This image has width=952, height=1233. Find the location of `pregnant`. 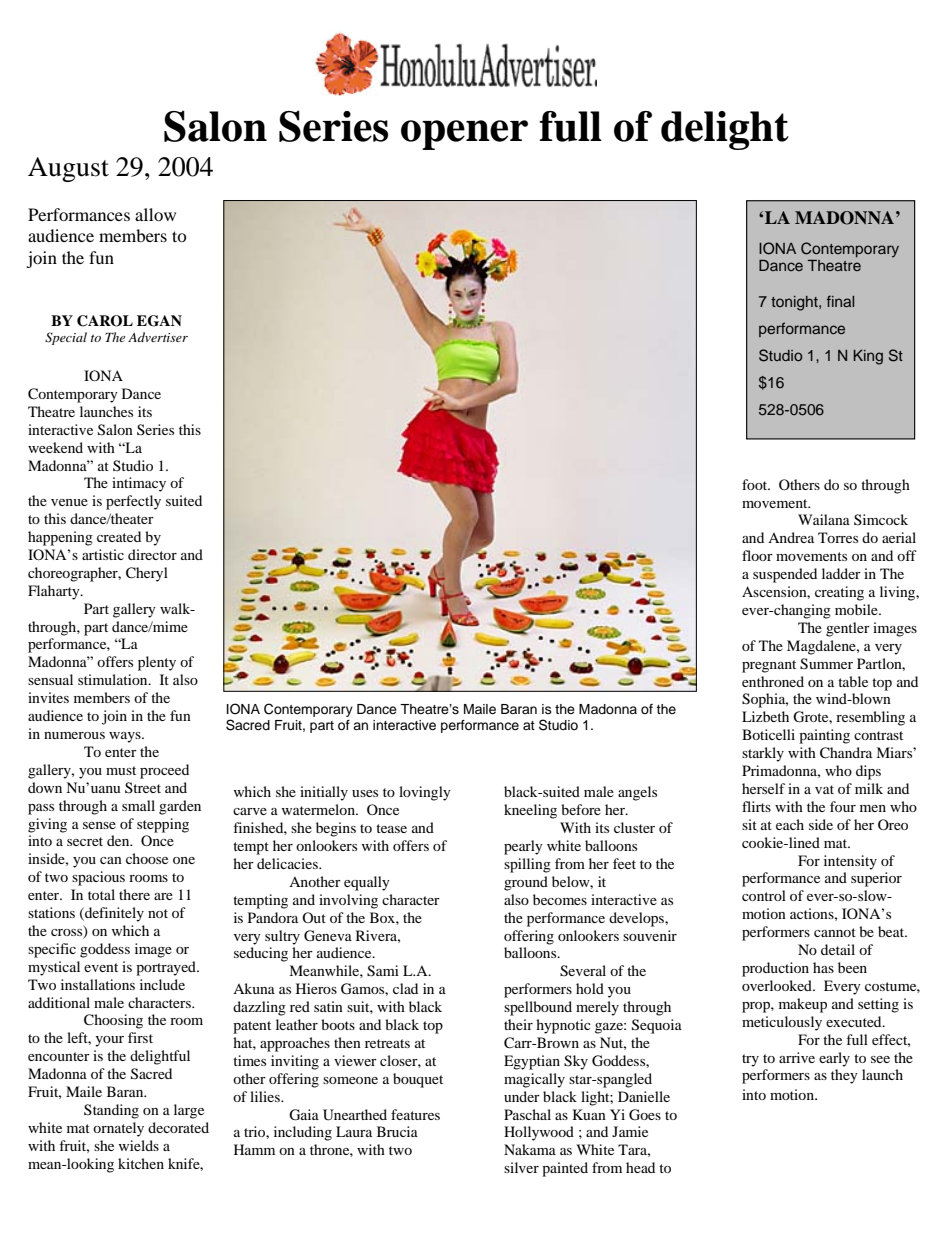

pregnant is located at coordinates (769, 666).
